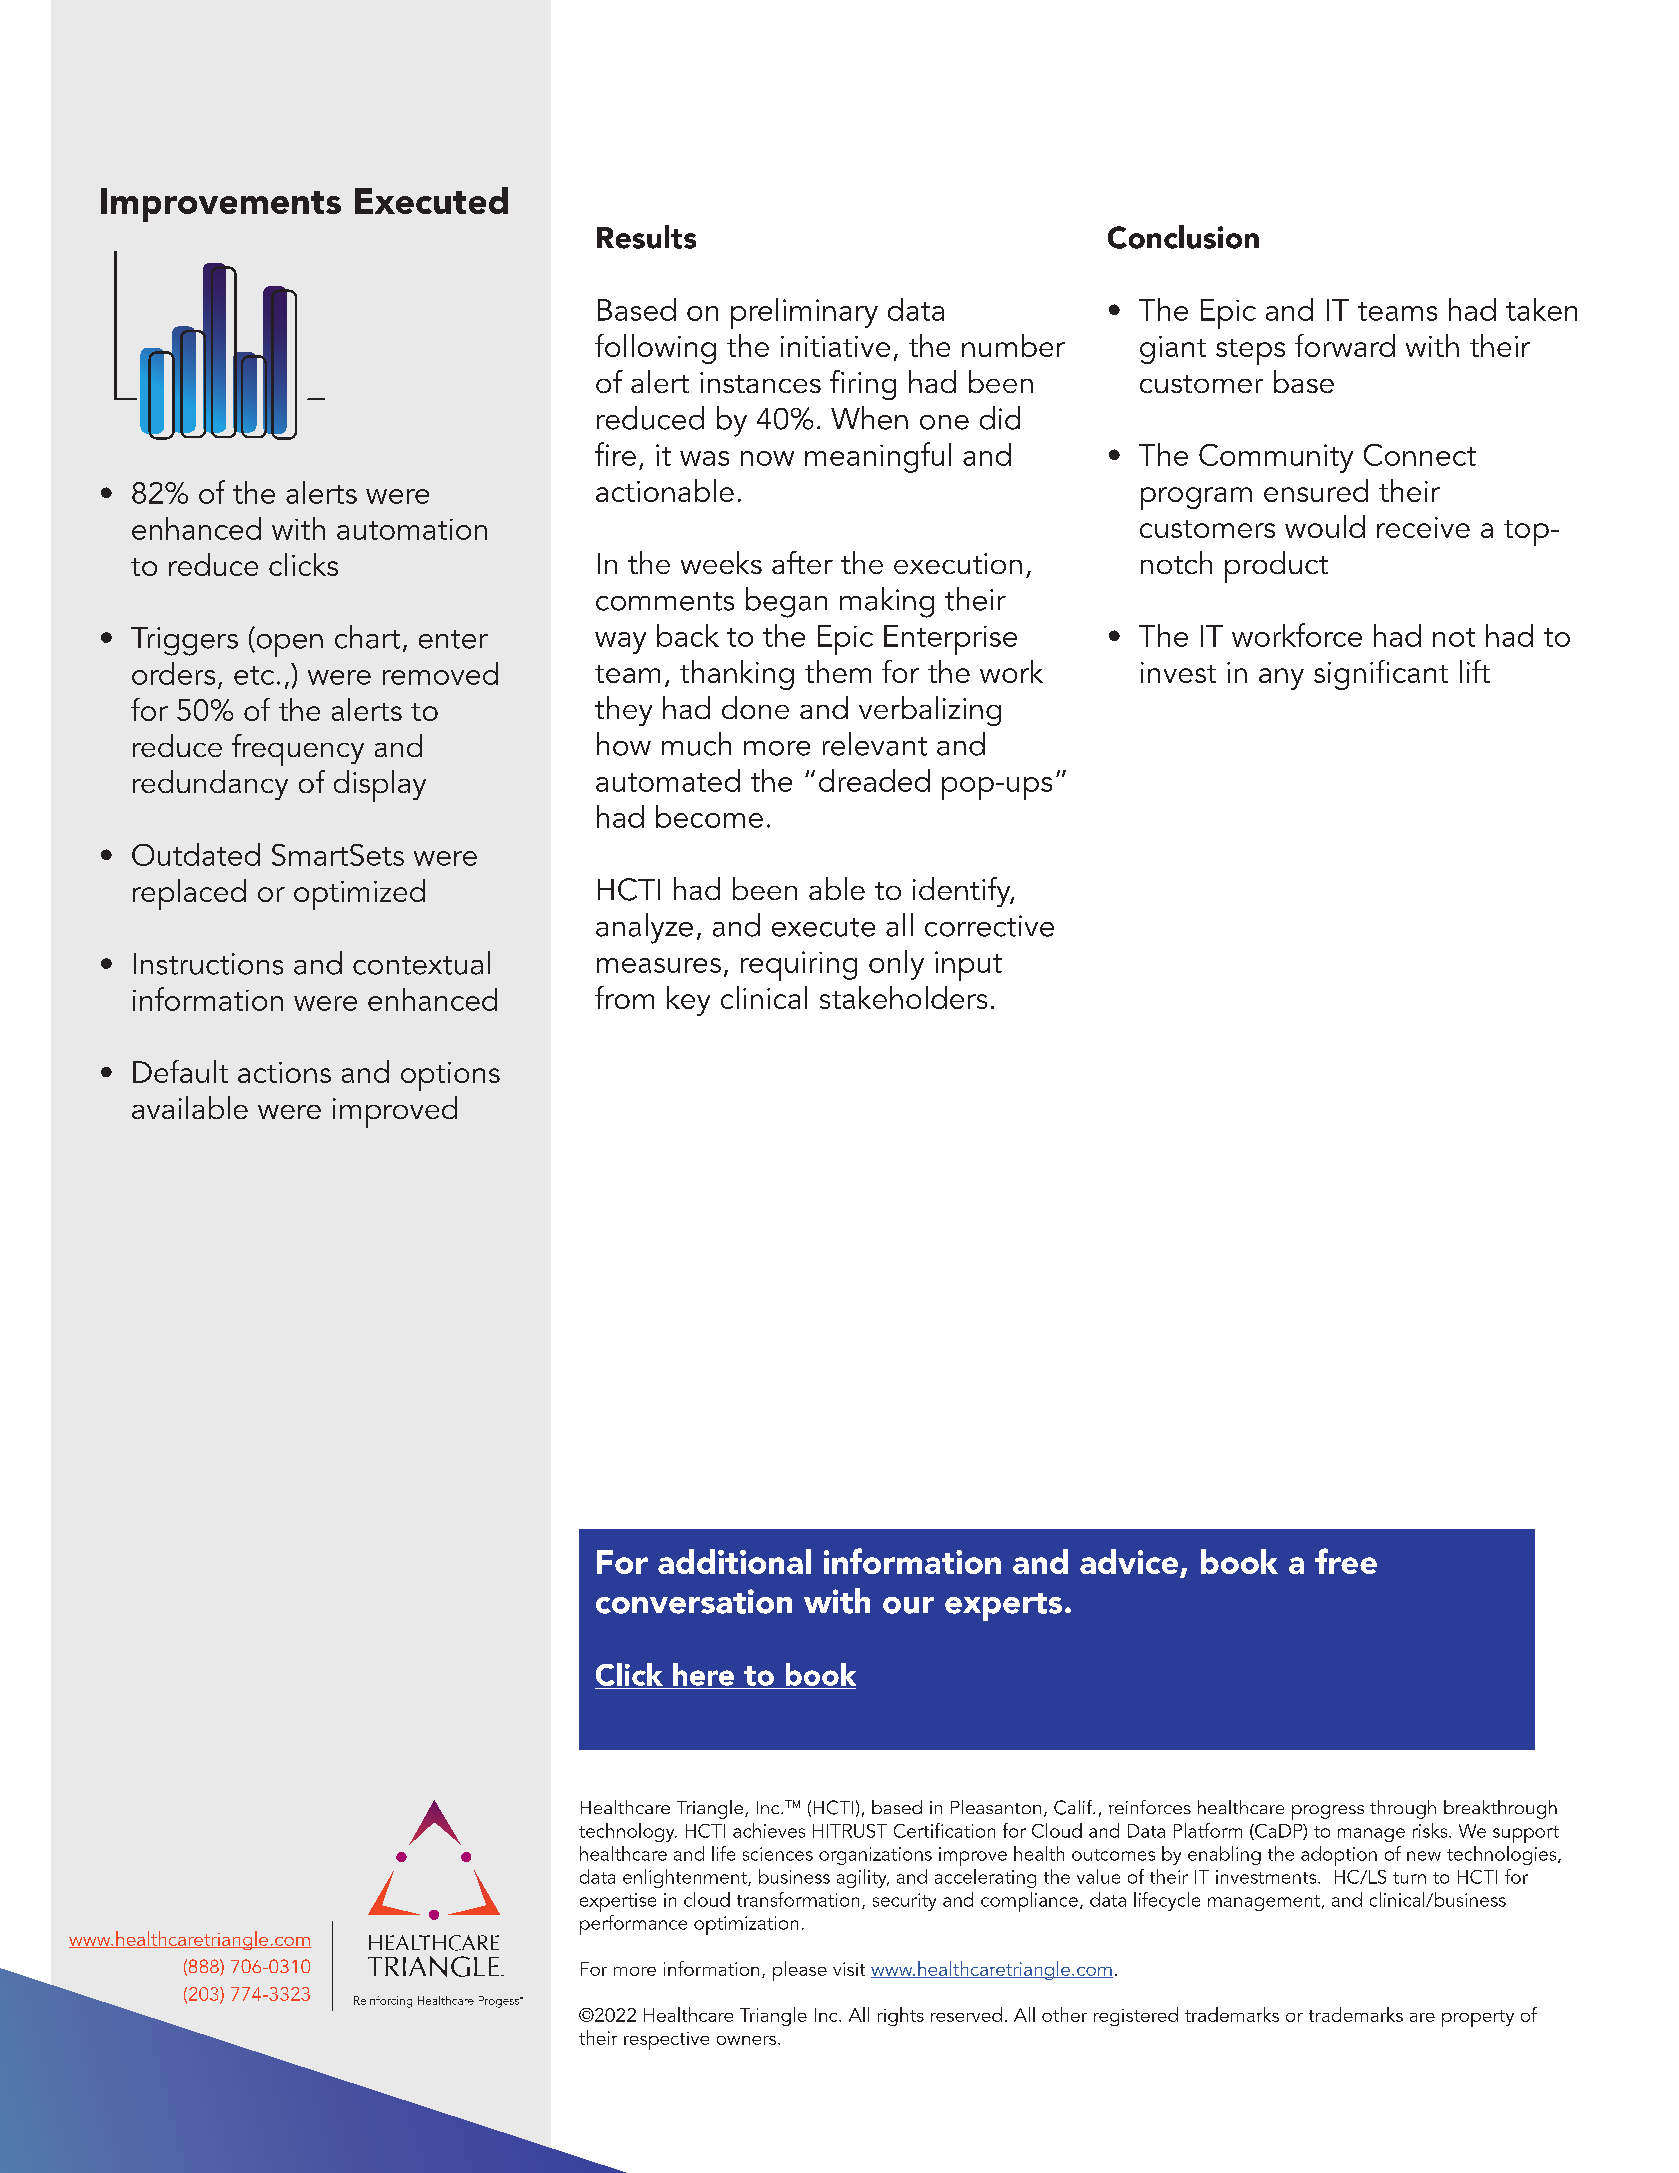  Describe the element at coordinates (1345, 345) in the screenshot. I see `forward` at that location.
